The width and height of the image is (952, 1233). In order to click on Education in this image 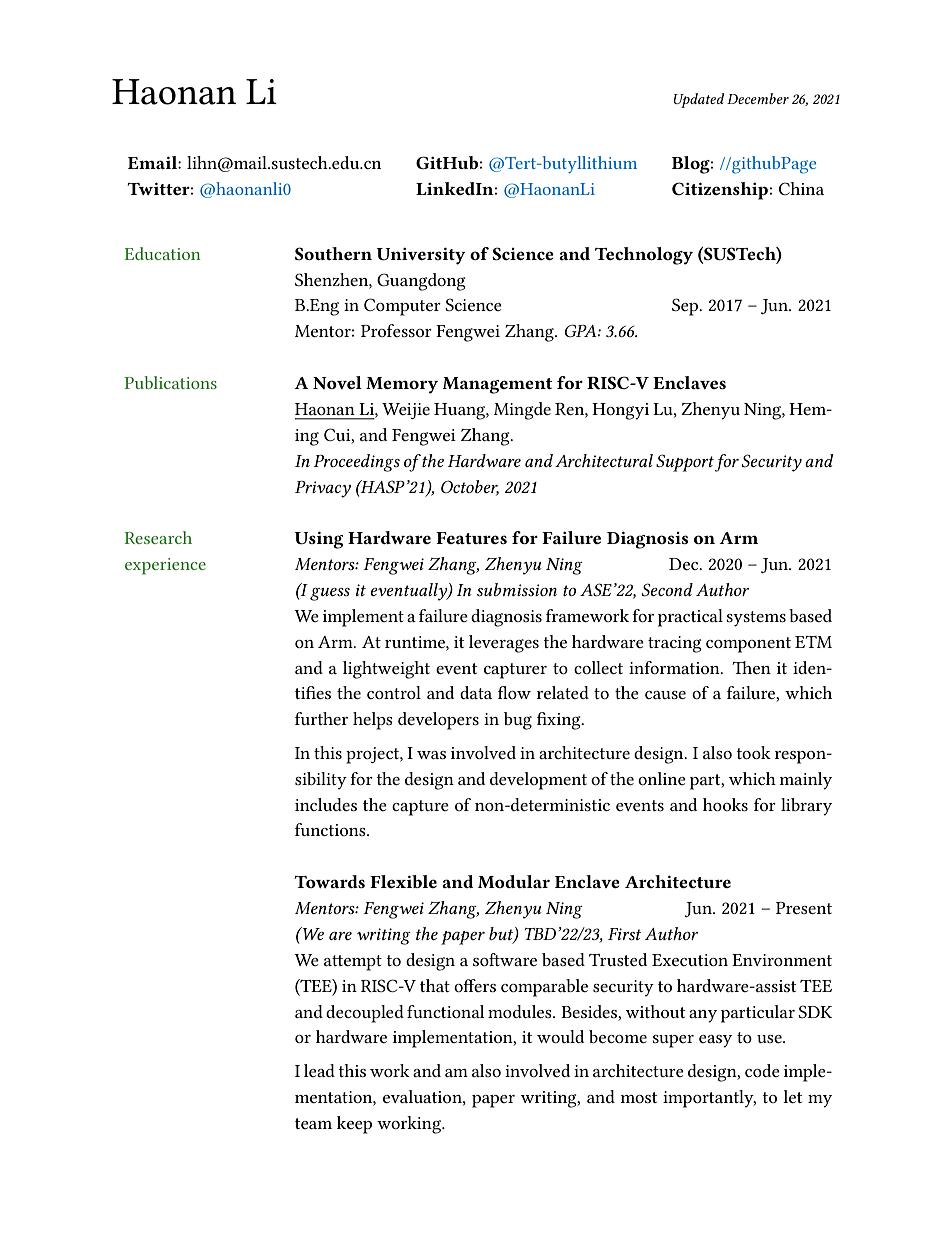, I will do `click(163, 253)`.
